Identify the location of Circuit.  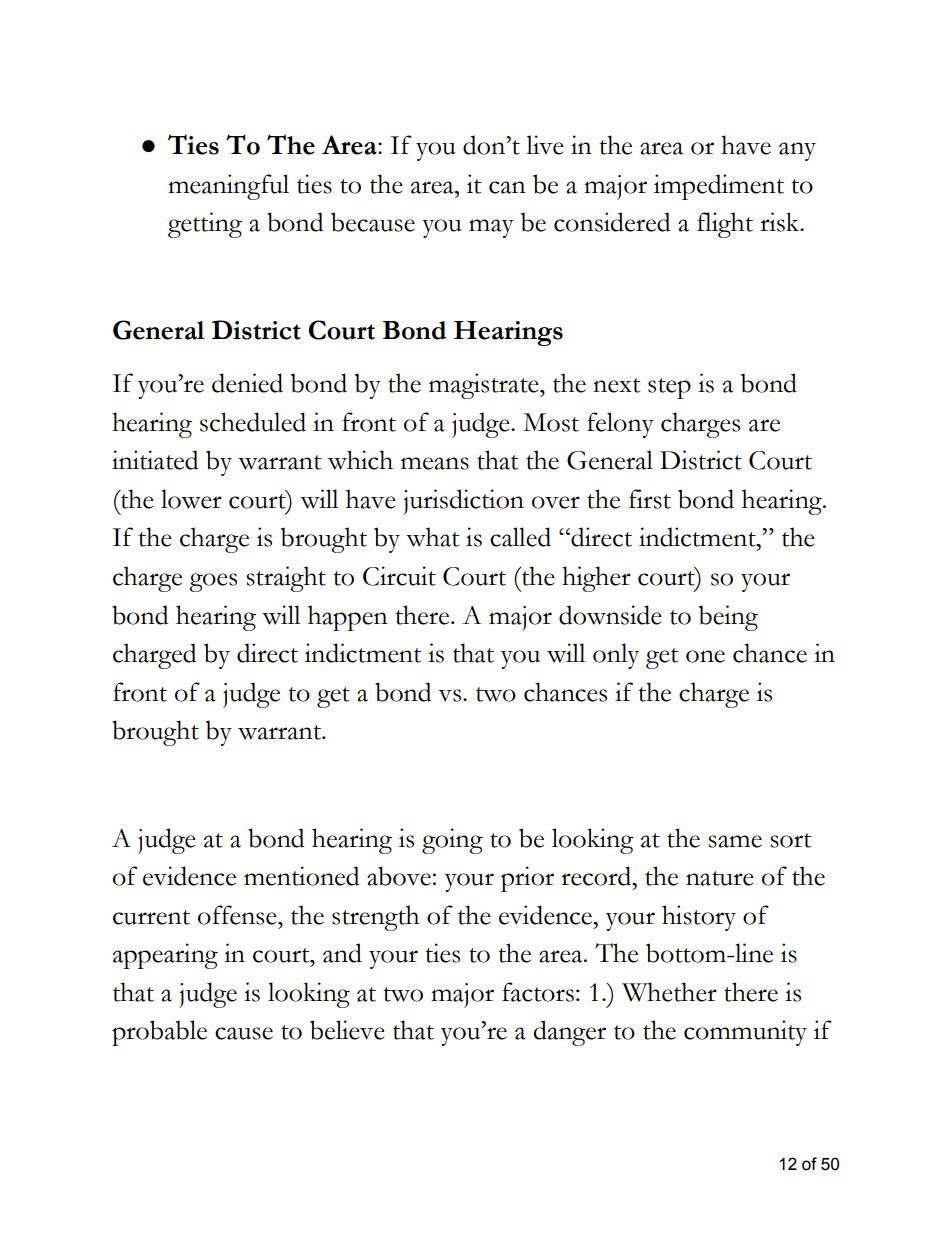
(399, 576).
